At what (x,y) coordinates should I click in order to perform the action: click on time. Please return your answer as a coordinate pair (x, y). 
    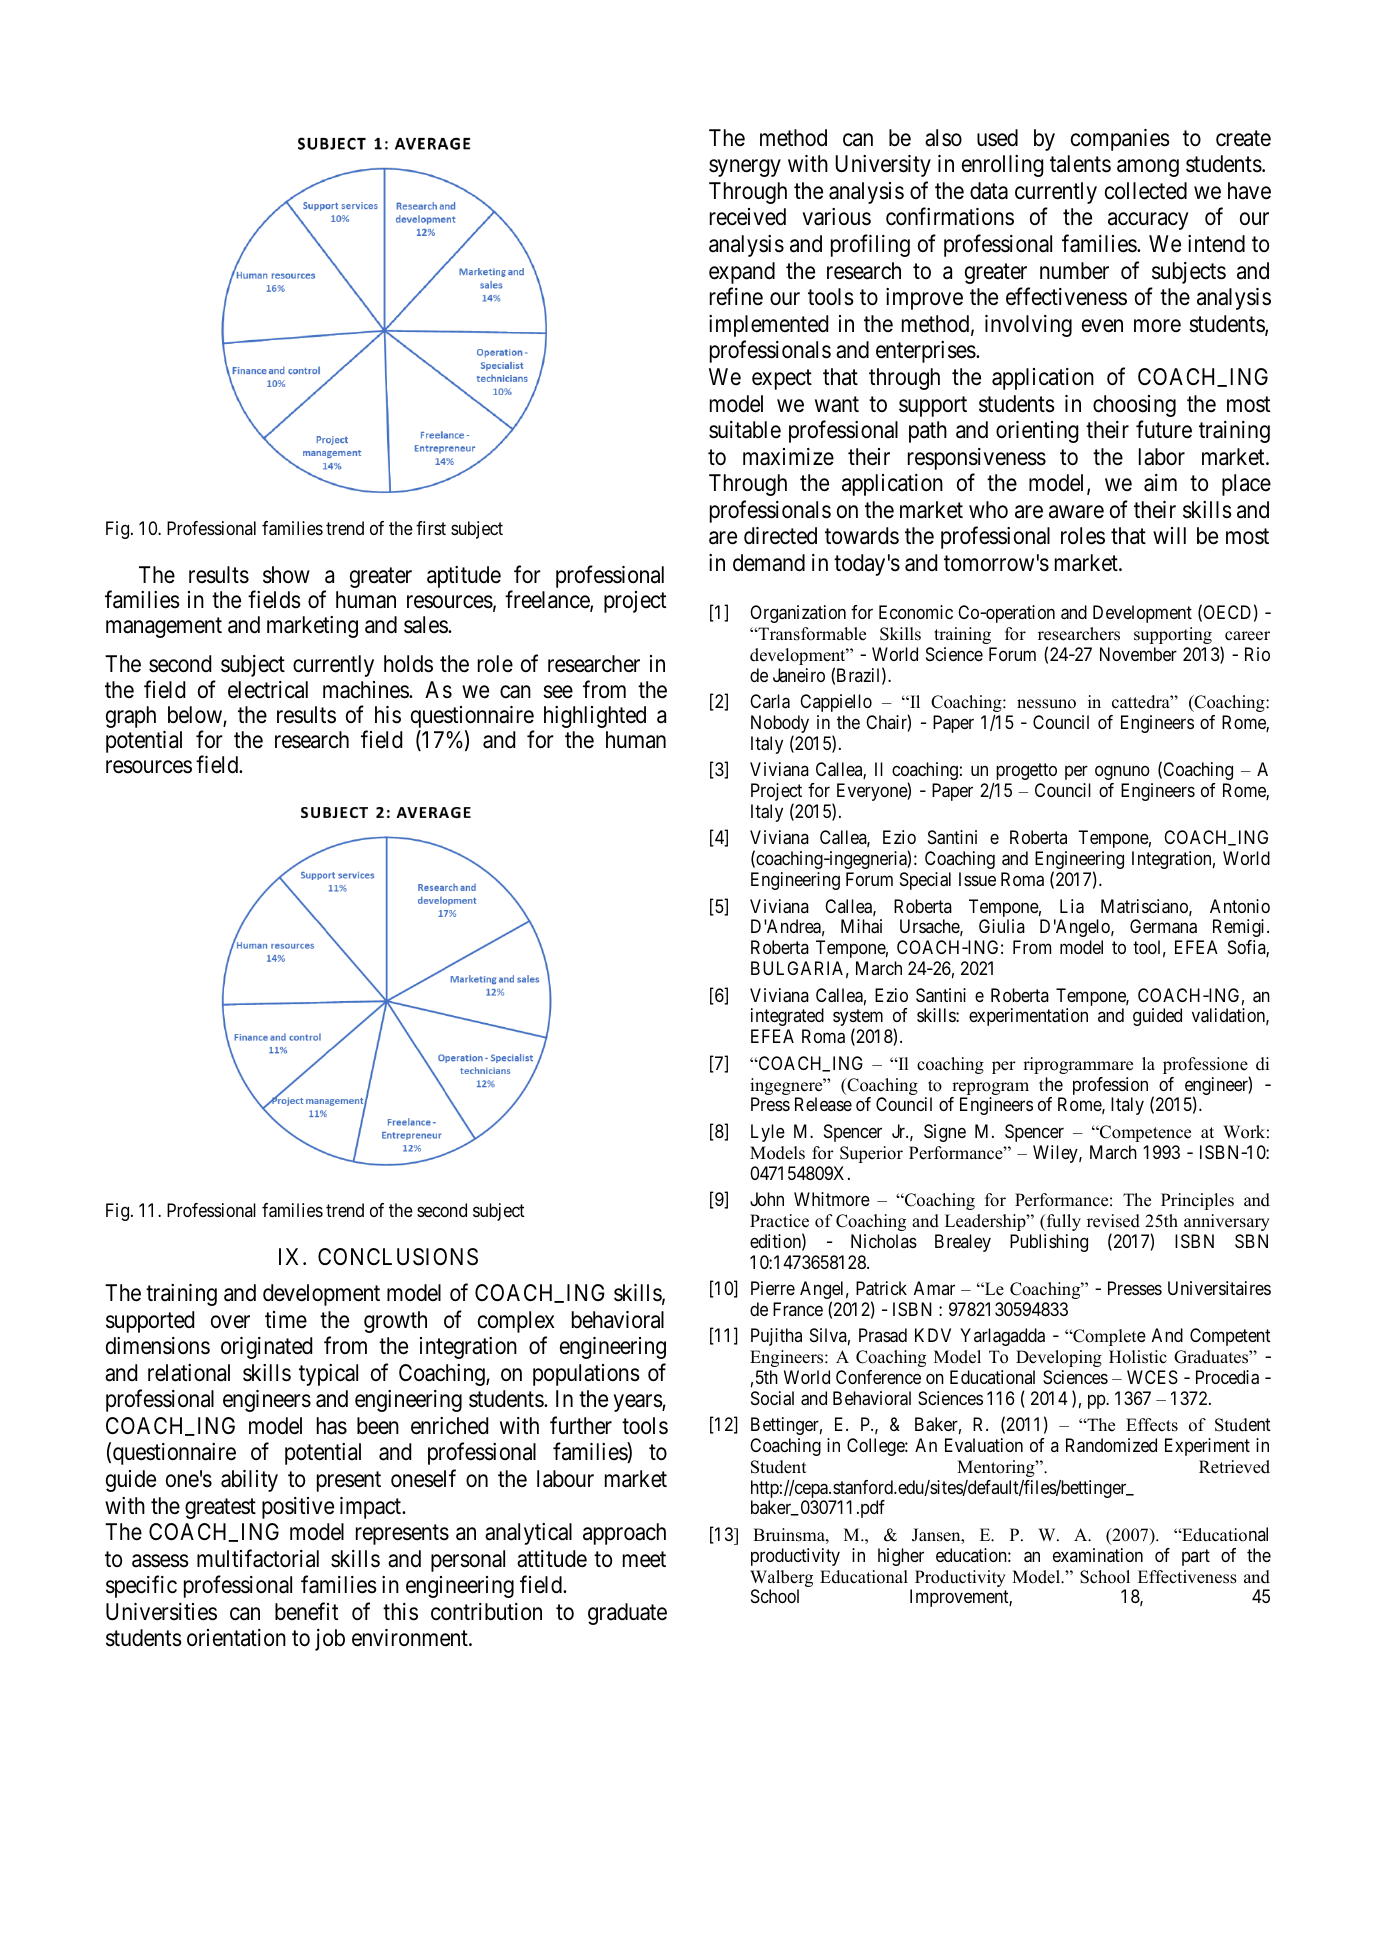
    Looking at the image, I should click on (286, 1320).
